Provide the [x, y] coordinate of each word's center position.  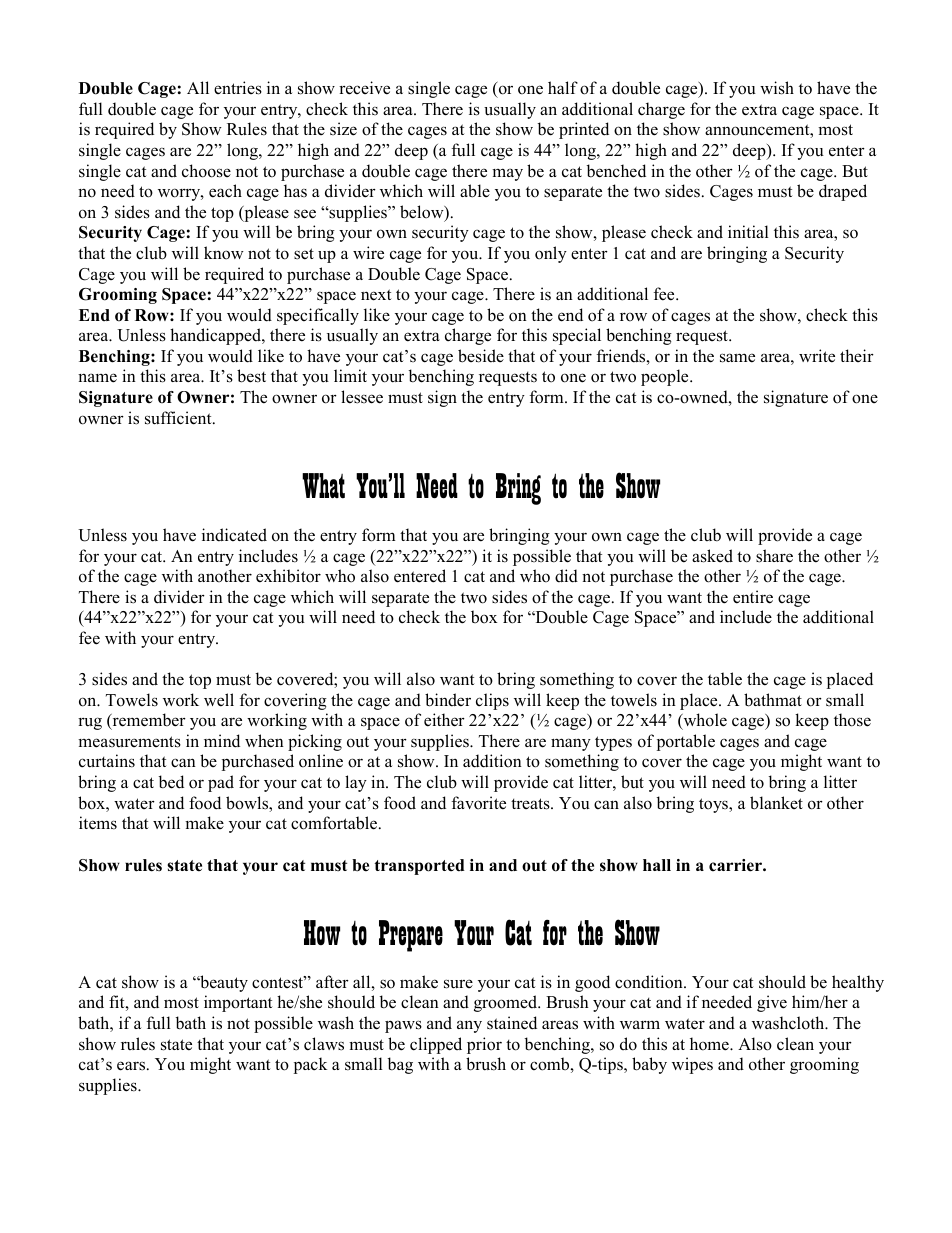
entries [238, 88]
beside [481, 356]
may [507, 174]
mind [222, 741]
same [737, 358]
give [772, 1003]
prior [484, 1045]
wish [777, 88]
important [238, 1003]
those [852, 720]
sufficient [179, 418]
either [444, 720]
